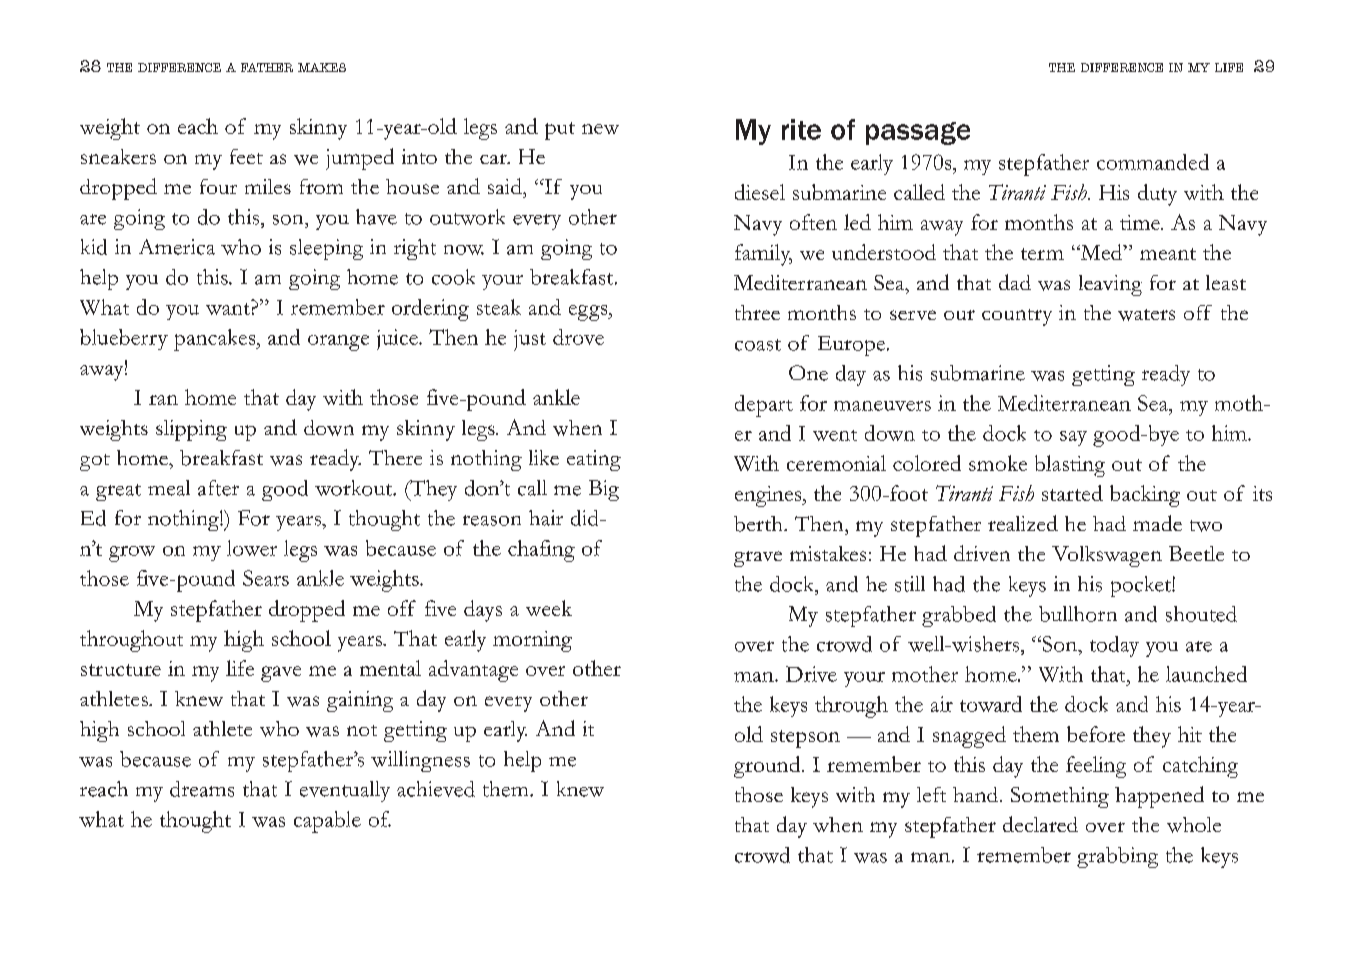 The image size is (1355, 968). I want to click on eating, so click(594, 460).
